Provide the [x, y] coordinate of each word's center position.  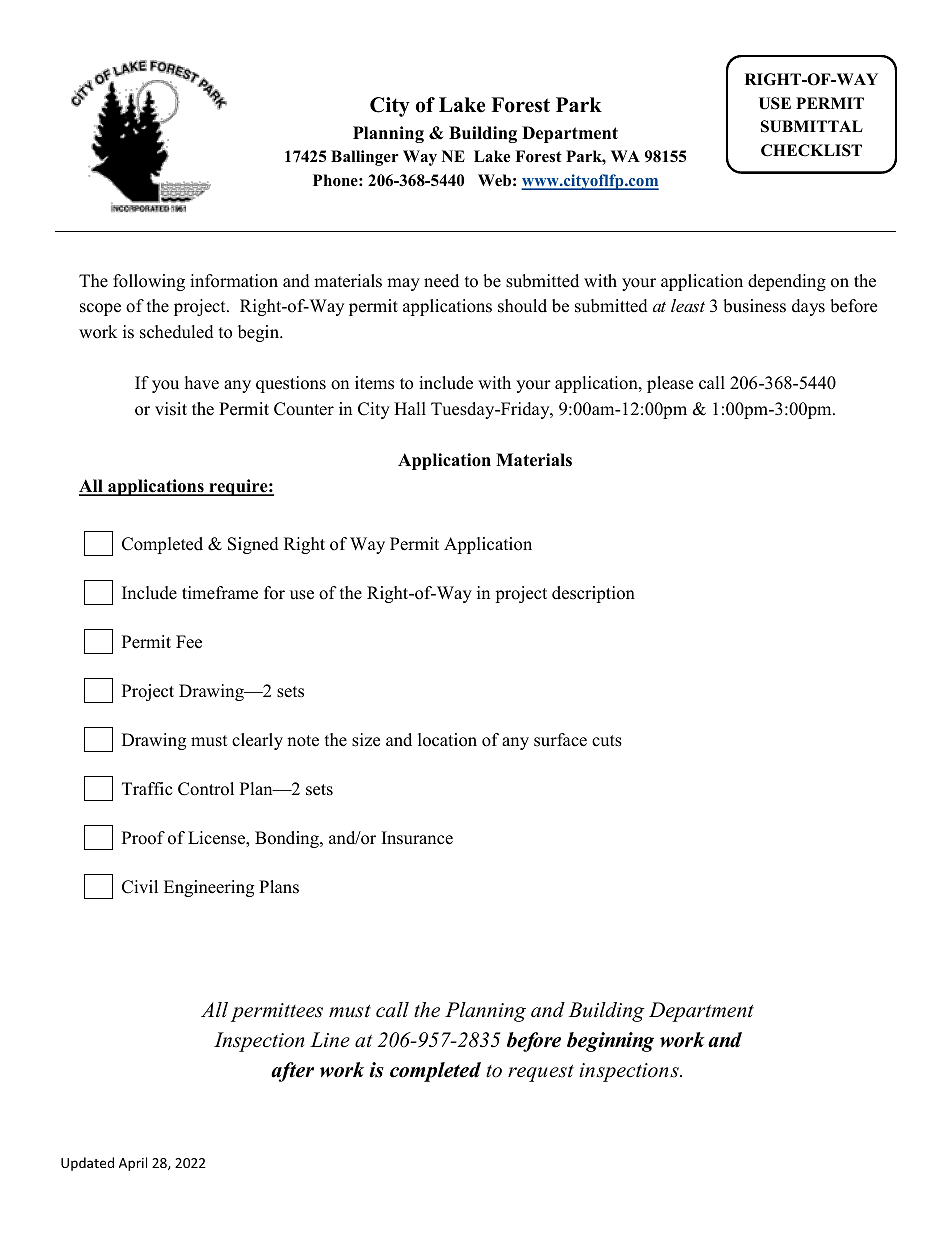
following [149, 282]
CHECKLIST [811, 150]
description [593, 594]
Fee [189, 642]
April [133, 1164]
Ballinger [365, 158]
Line [330, 1040]
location [447, 740]
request [541, 1073]
